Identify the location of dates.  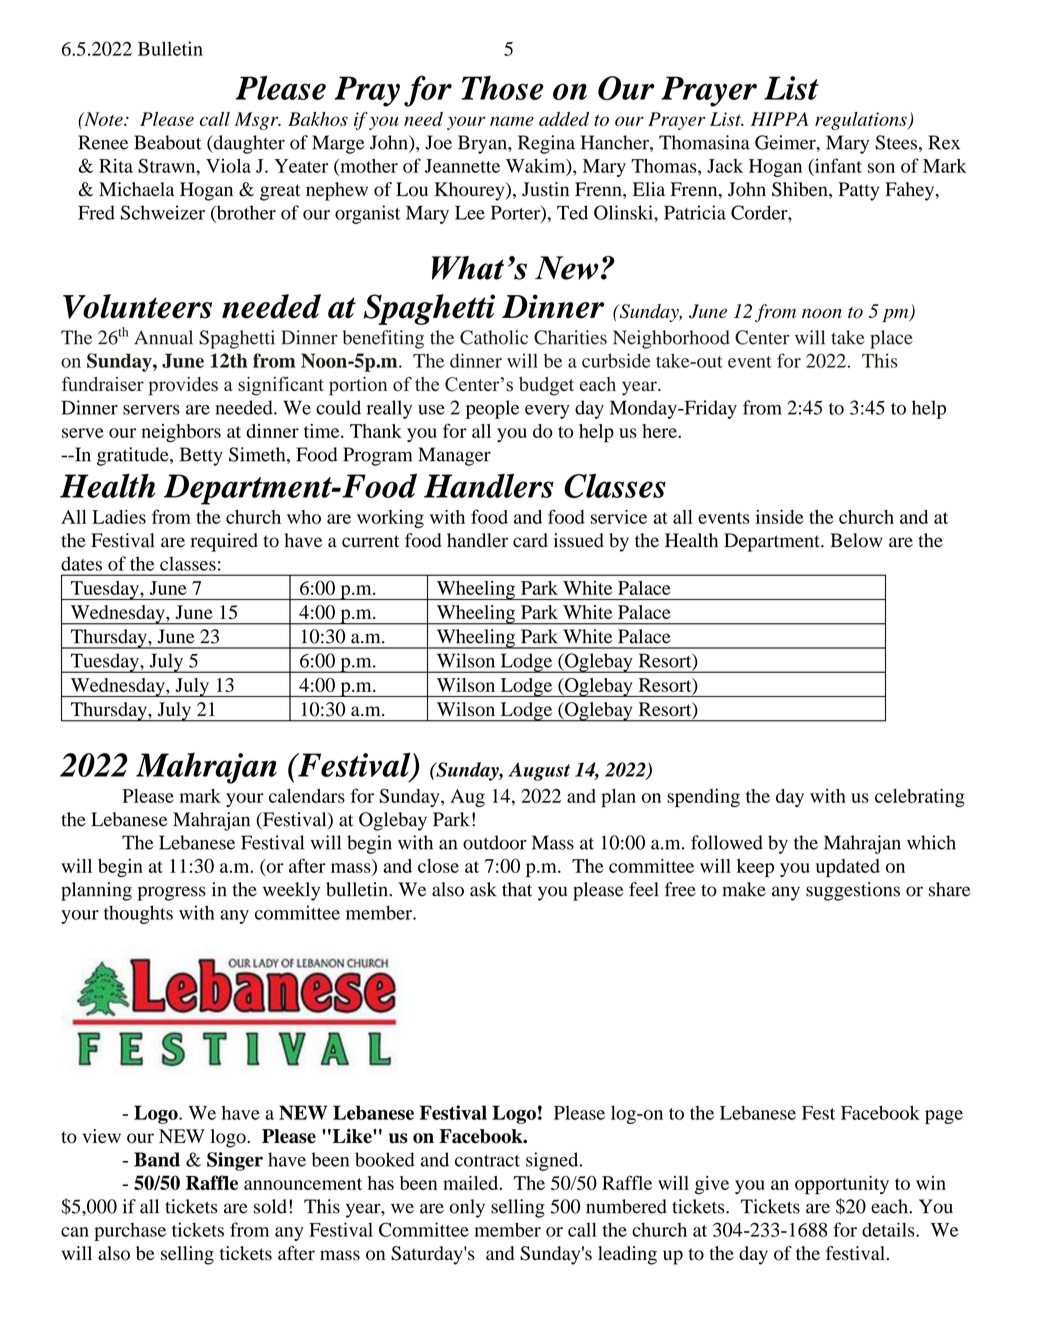
(81, 563).
